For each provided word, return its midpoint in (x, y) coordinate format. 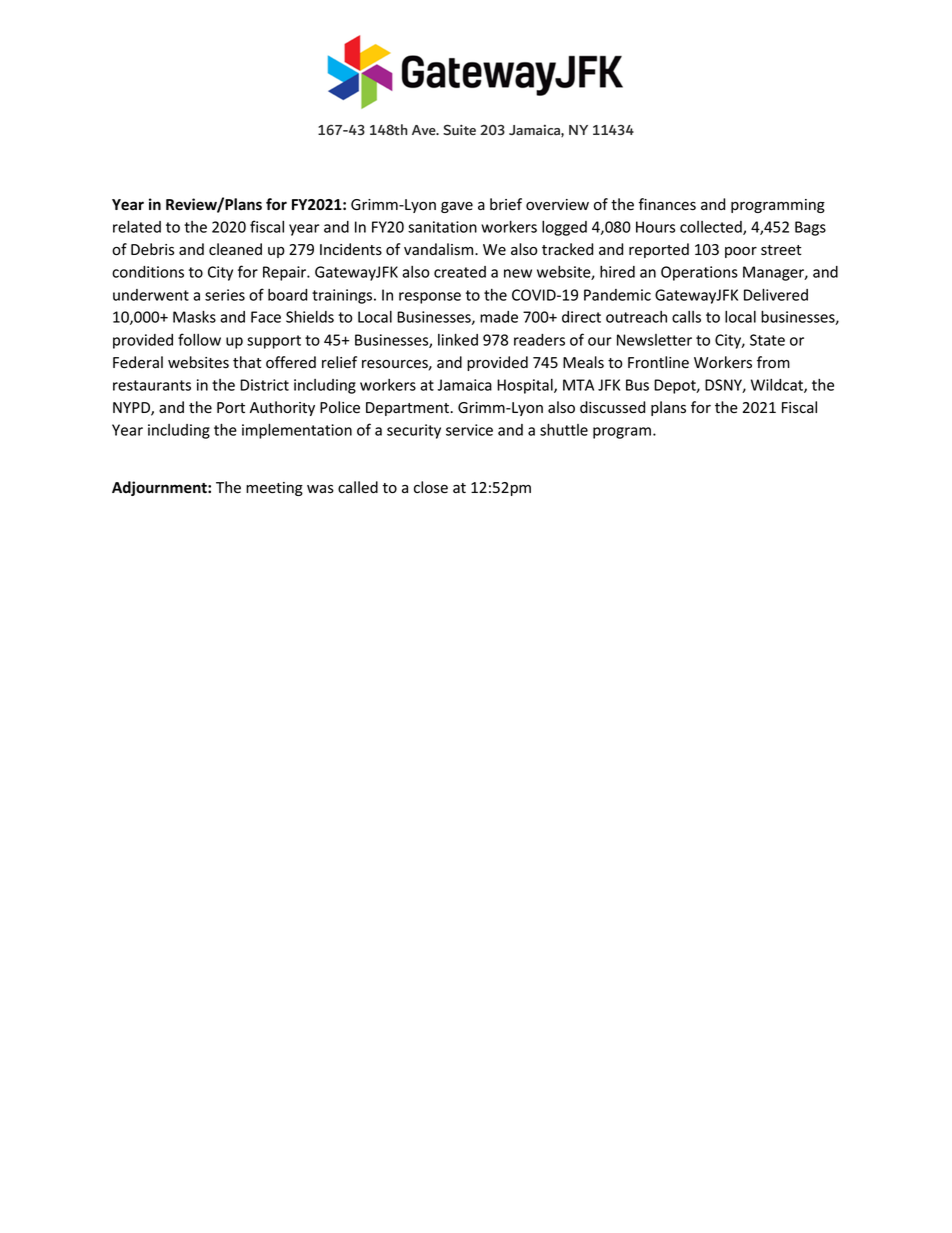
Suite (459, 129)
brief (506, 204)
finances (667, 204)
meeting (274, 489)
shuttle (564, 429)
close (431, 487)
